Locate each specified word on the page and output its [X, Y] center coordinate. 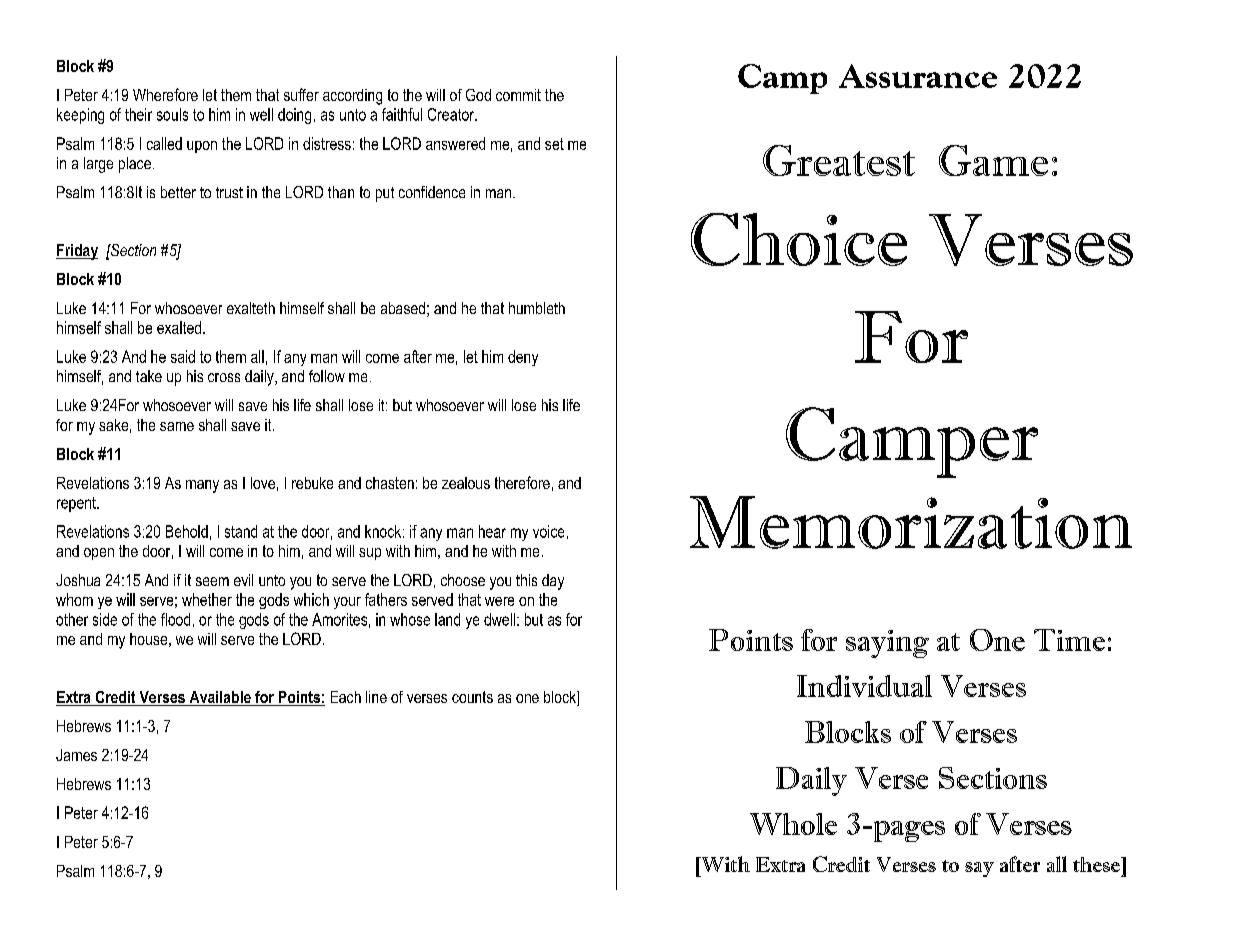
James [76, 755]
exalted [180, 327]
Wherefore [165, 94]
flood [175, 619]
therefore [522, 482]
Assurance [918, 76]
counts [472, 697]
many [202, 486]
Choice [799, 239]
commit [518, 95]
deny [523, 358]
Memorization [911, 522]
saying [887, 644]
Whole [793, 824]
